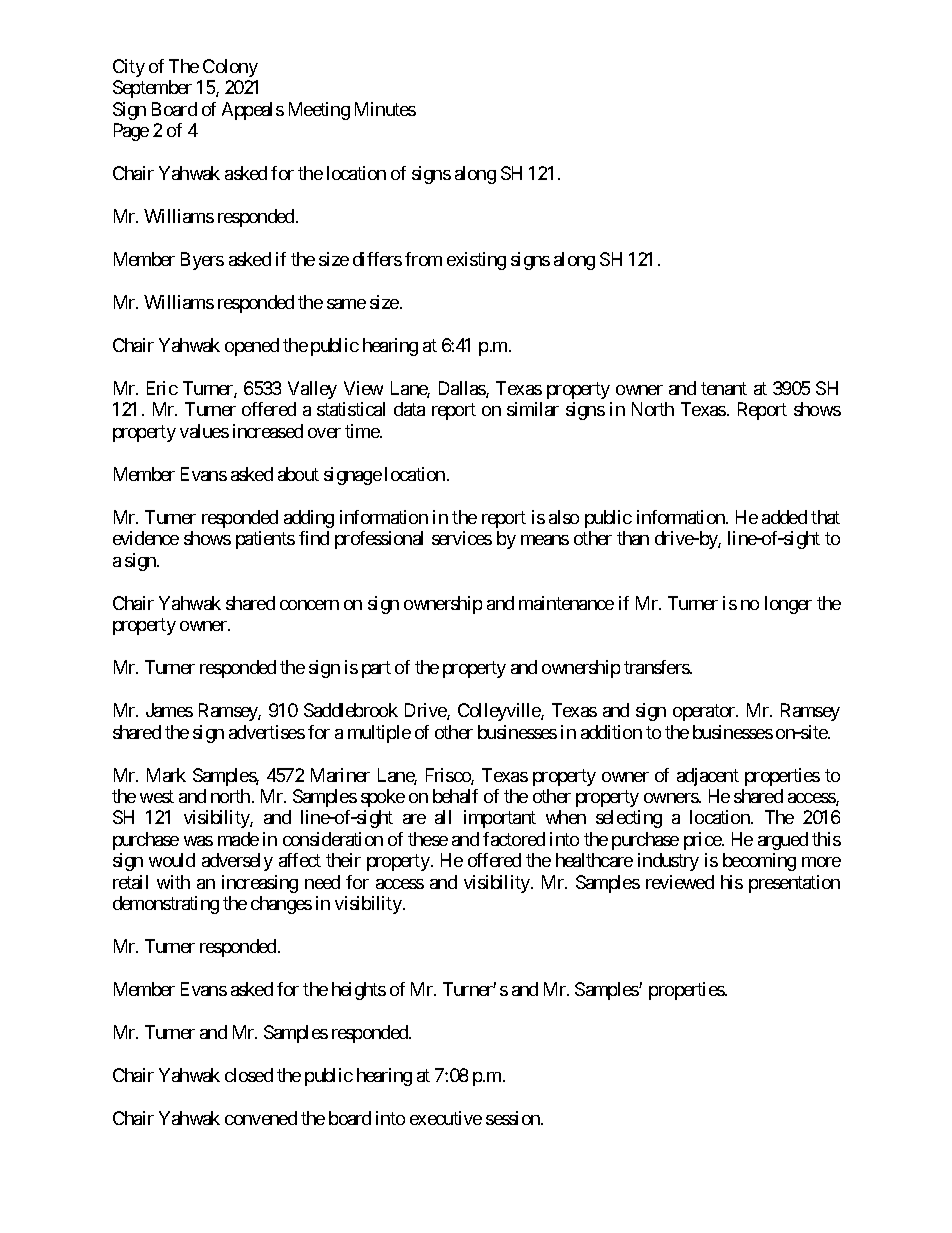  What do you see at coordinates (455, 796) in the screenshot?
I see `behalf` at bounding box center [455, 796].
